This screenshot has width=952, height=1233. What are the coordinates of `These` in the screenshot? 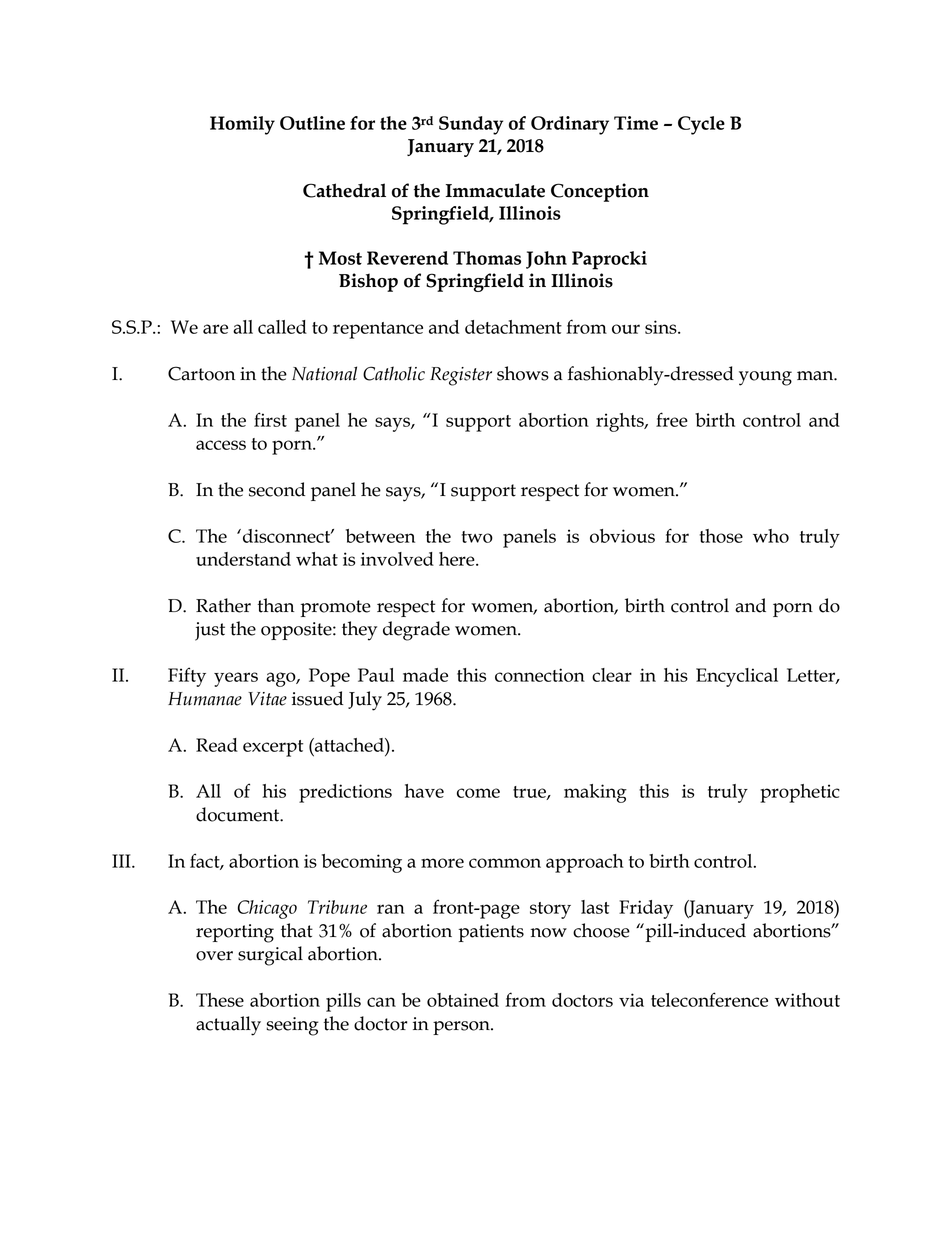 It's located at (220, 1000).
